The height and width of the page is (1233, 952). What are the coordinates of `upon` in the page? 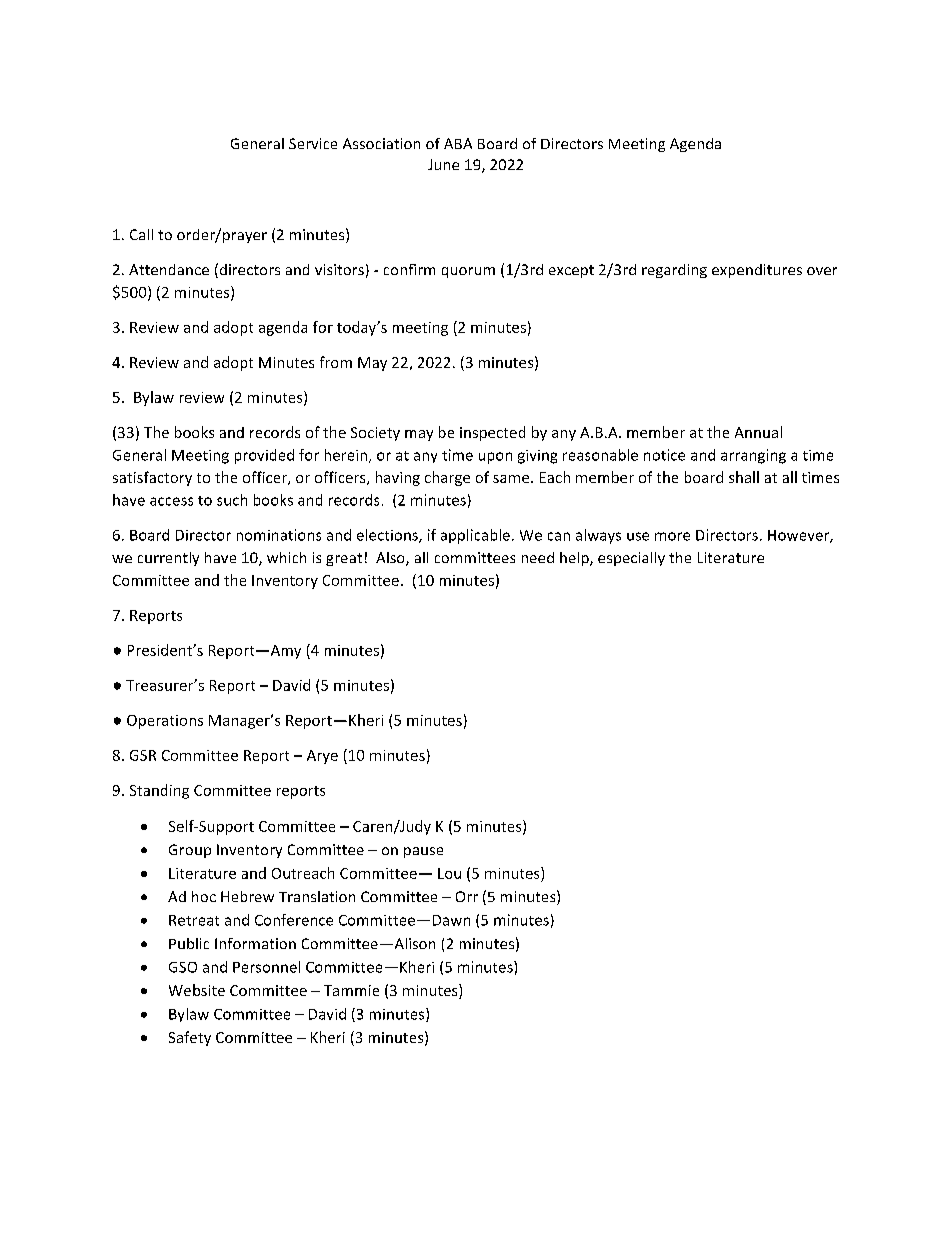 It's located at (495, 458).
